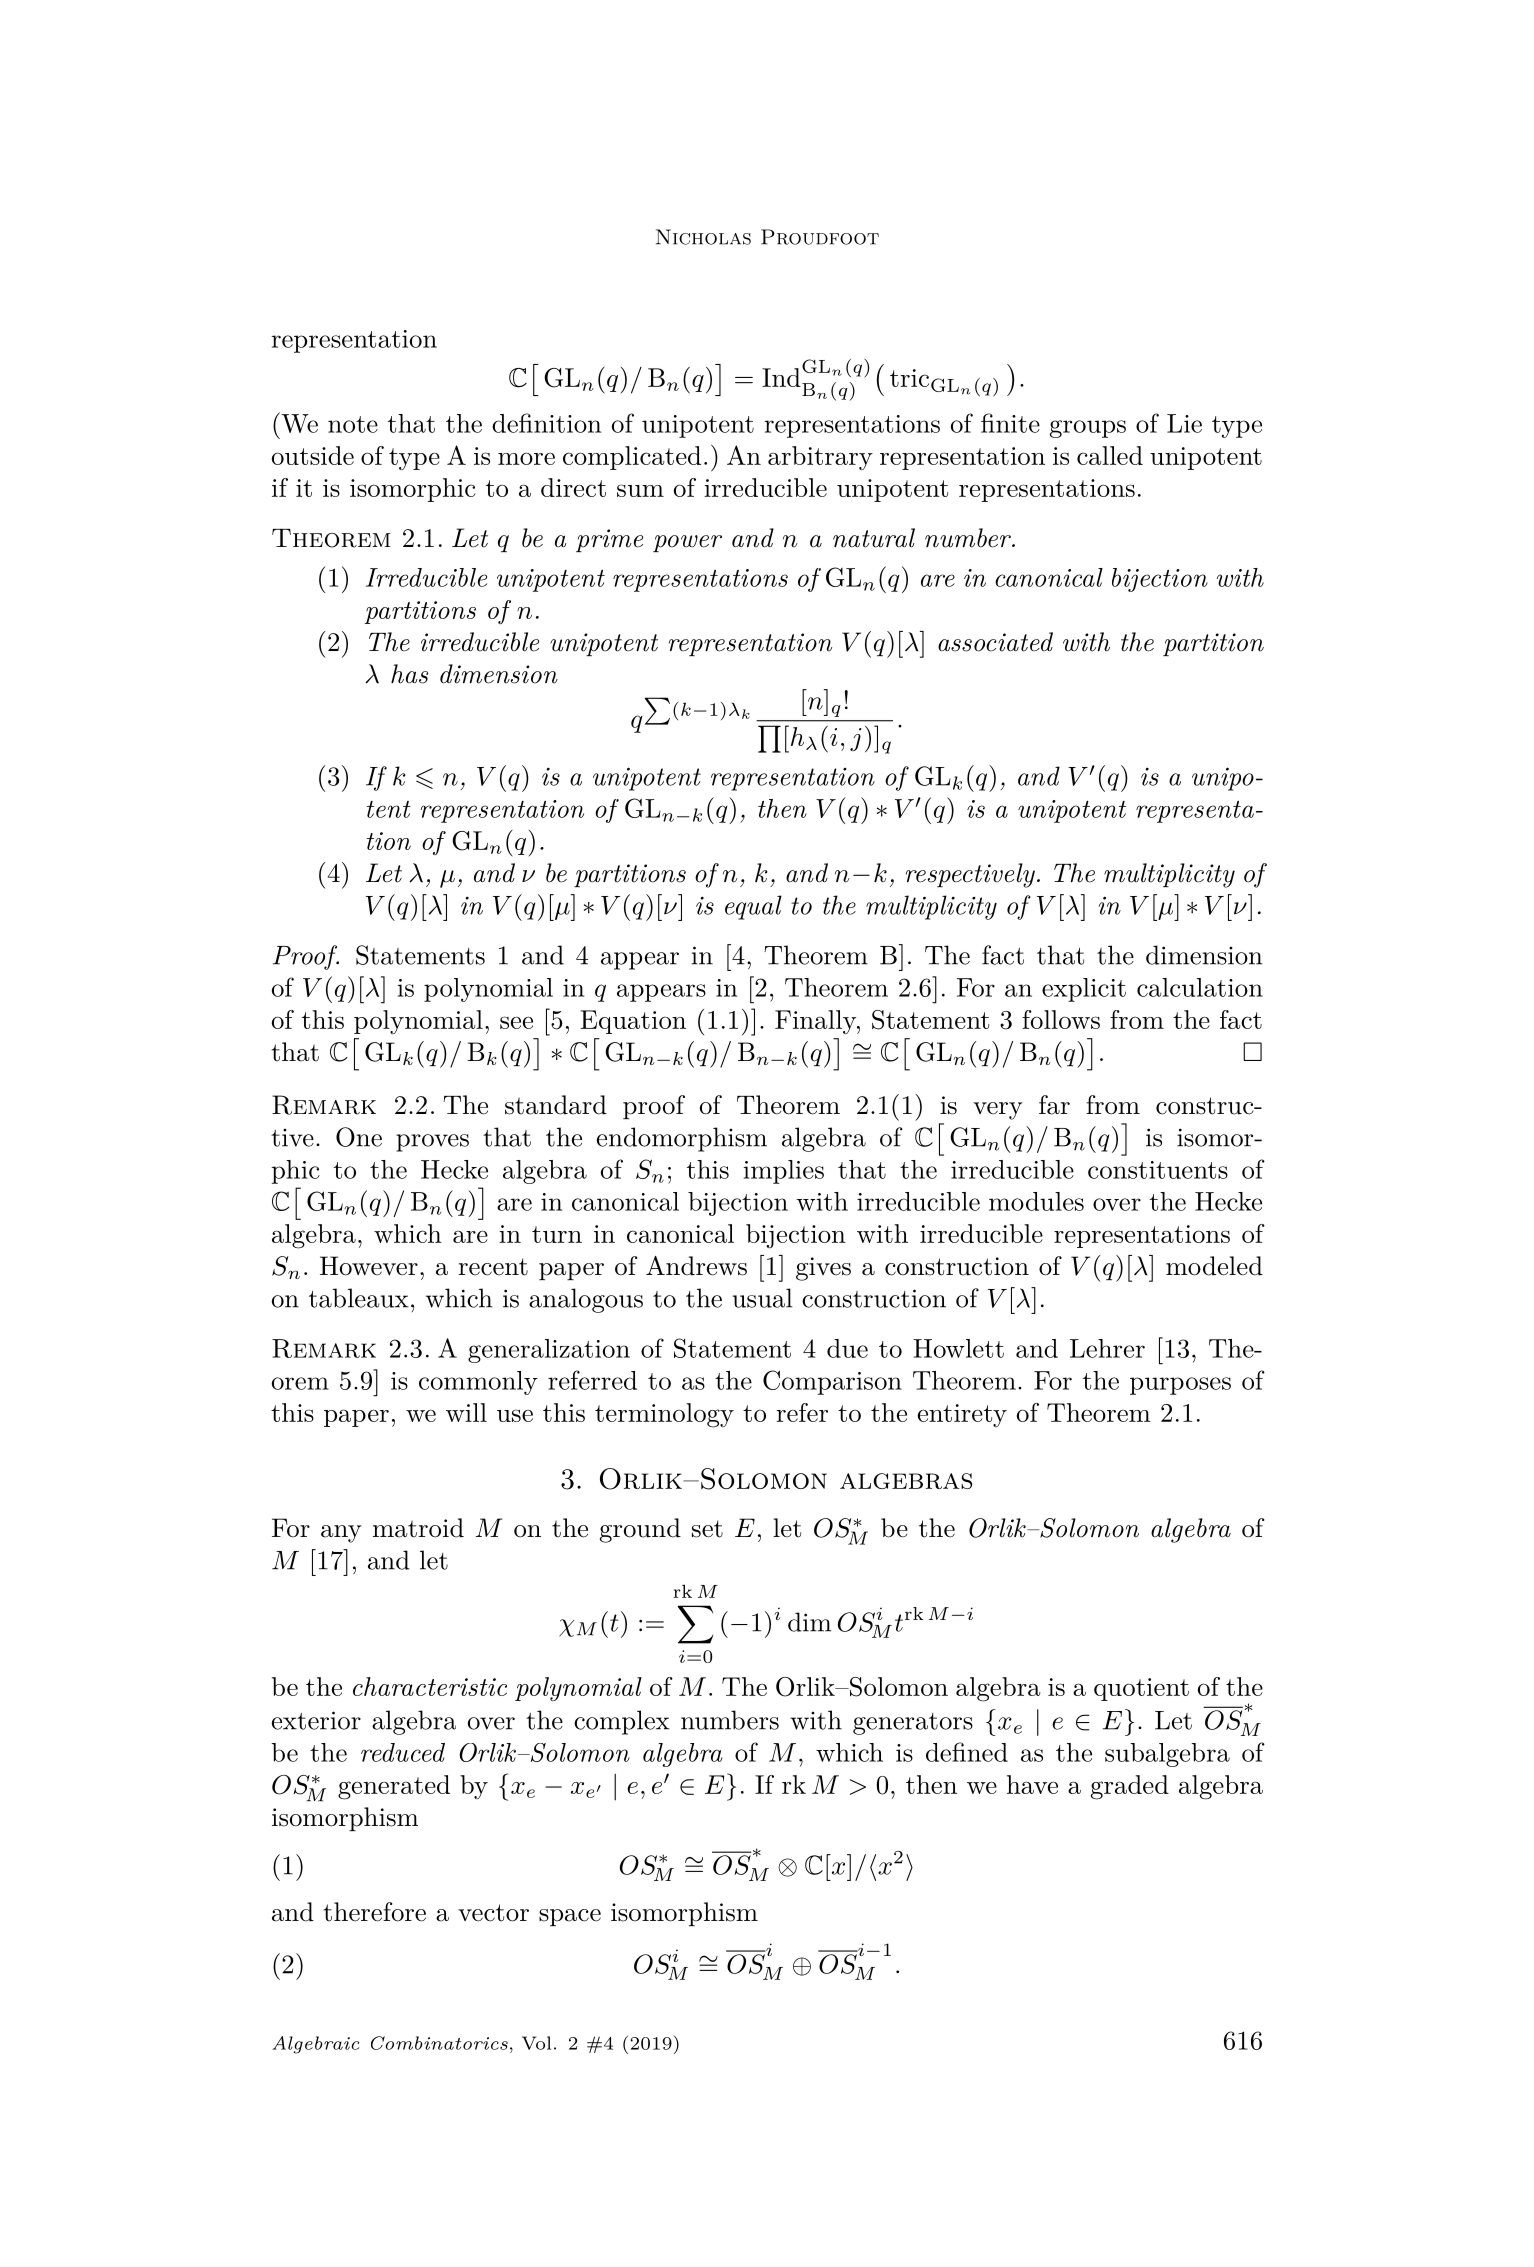 This screenshot has height=2267, width=1534. What do you see at coordinates (1158, 1170) in the screenshot?
I see `constituents` at bounding box center [1158, 1170].
